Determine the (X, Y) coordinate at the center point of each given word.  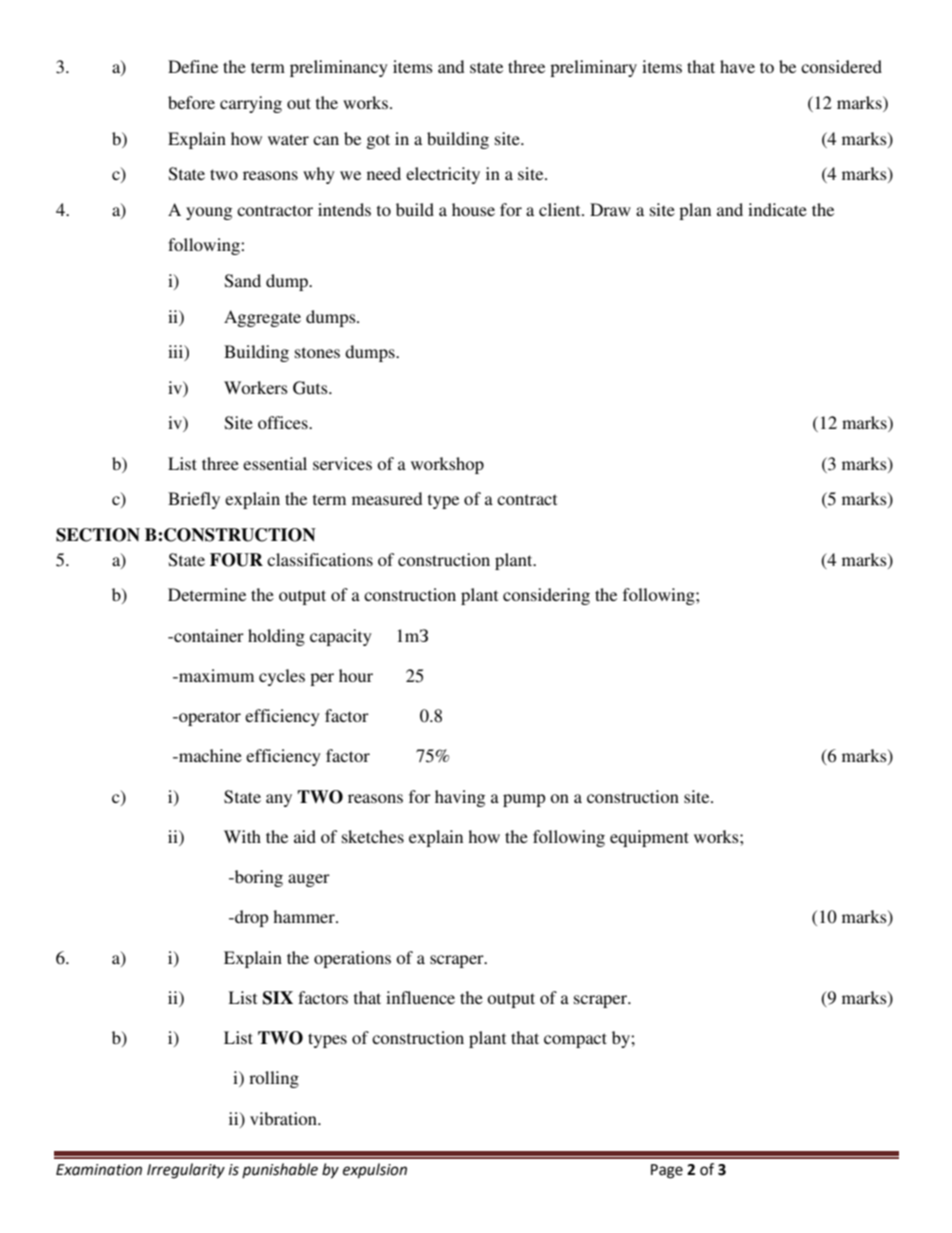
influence (420, 997)
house (473, 209)
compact (575, 1040)
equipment (649, 838)
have (737, 66)
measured (387, 498)
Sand (243, 281)
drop (250, 918)
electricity (443, 175)
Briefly (194, 500)
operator (209, 718)
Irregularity (186, 1171)
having (460, 798)
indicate (777, 209)
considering (546, 596)
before (191, 102)
